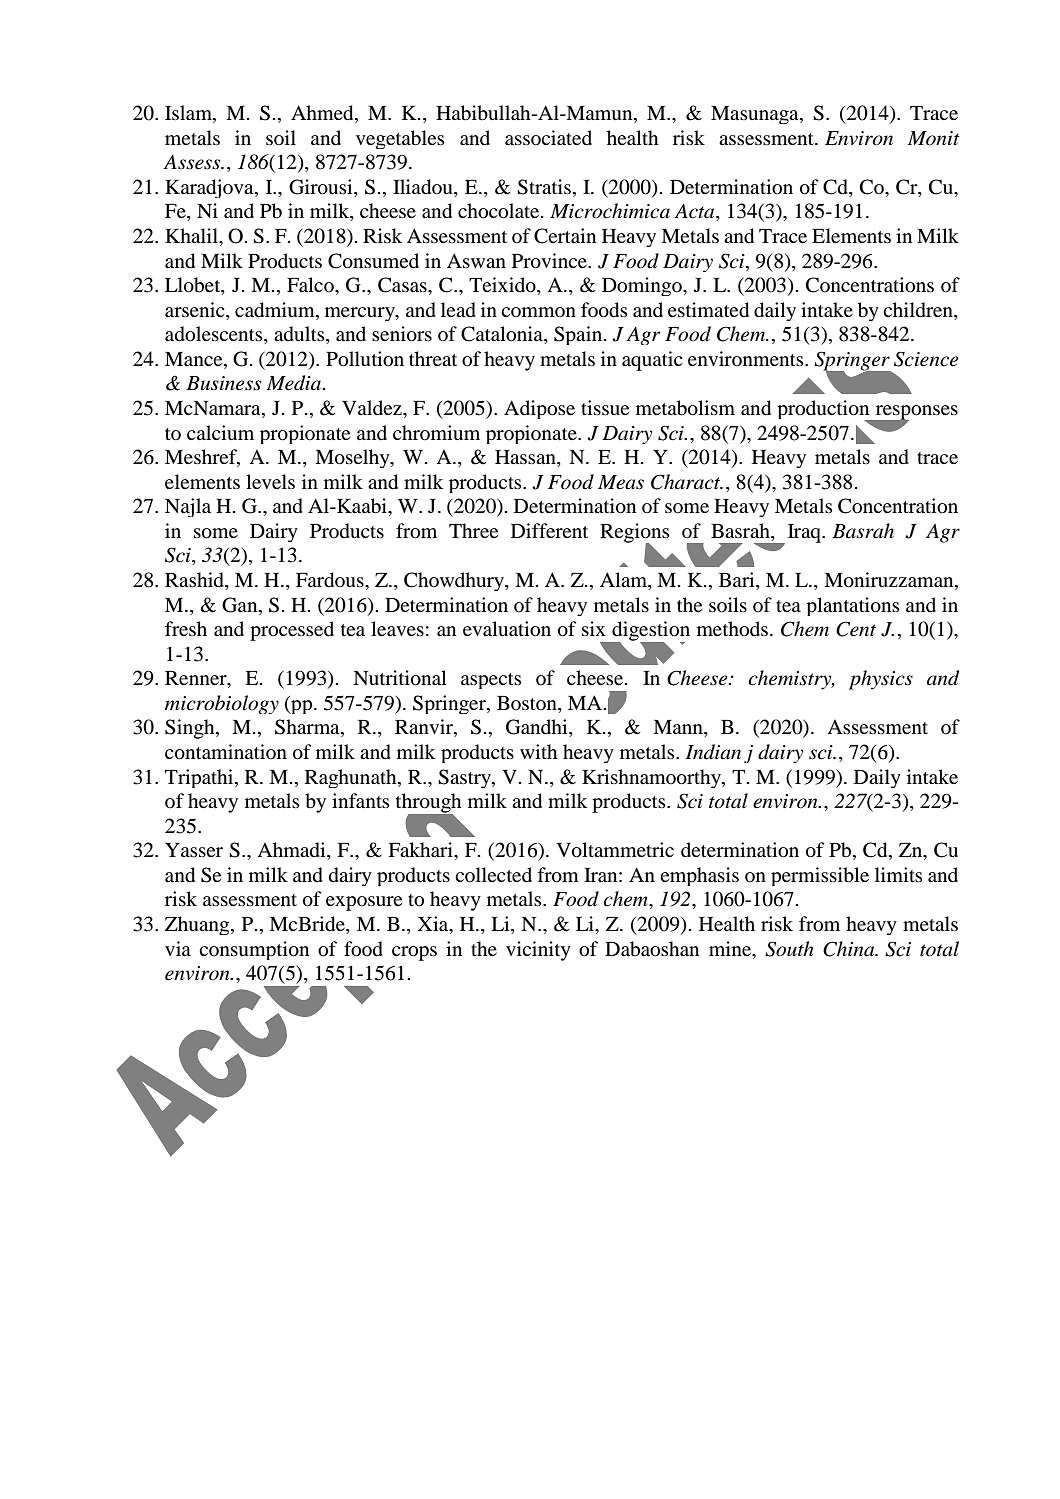 This screenshot has height=1499, width=1060. Describe the element at coordinates (254, 950) in the screenshot. I see `consumption` at that location.
